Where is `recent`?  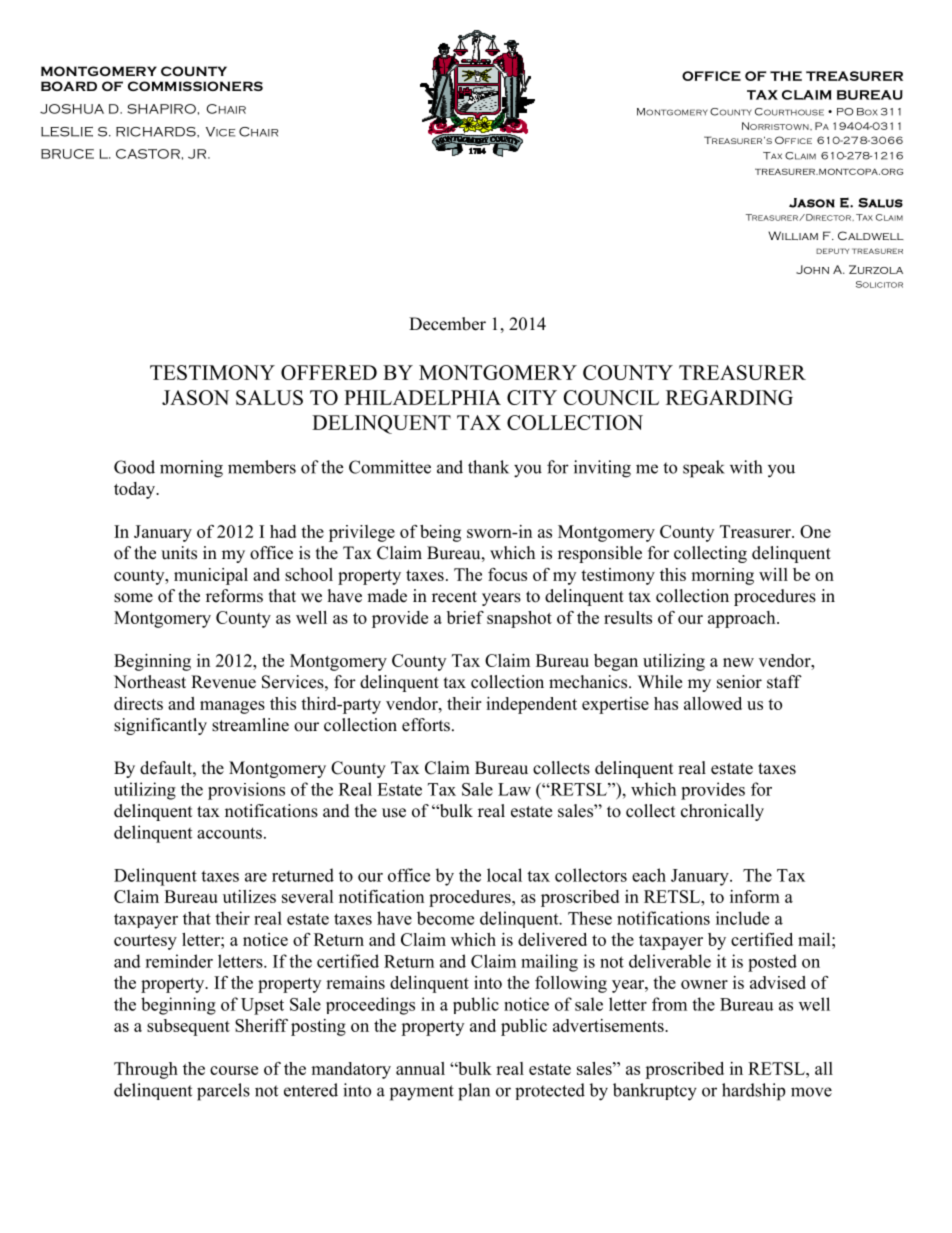 recent is located at coordinates (454, 597).
